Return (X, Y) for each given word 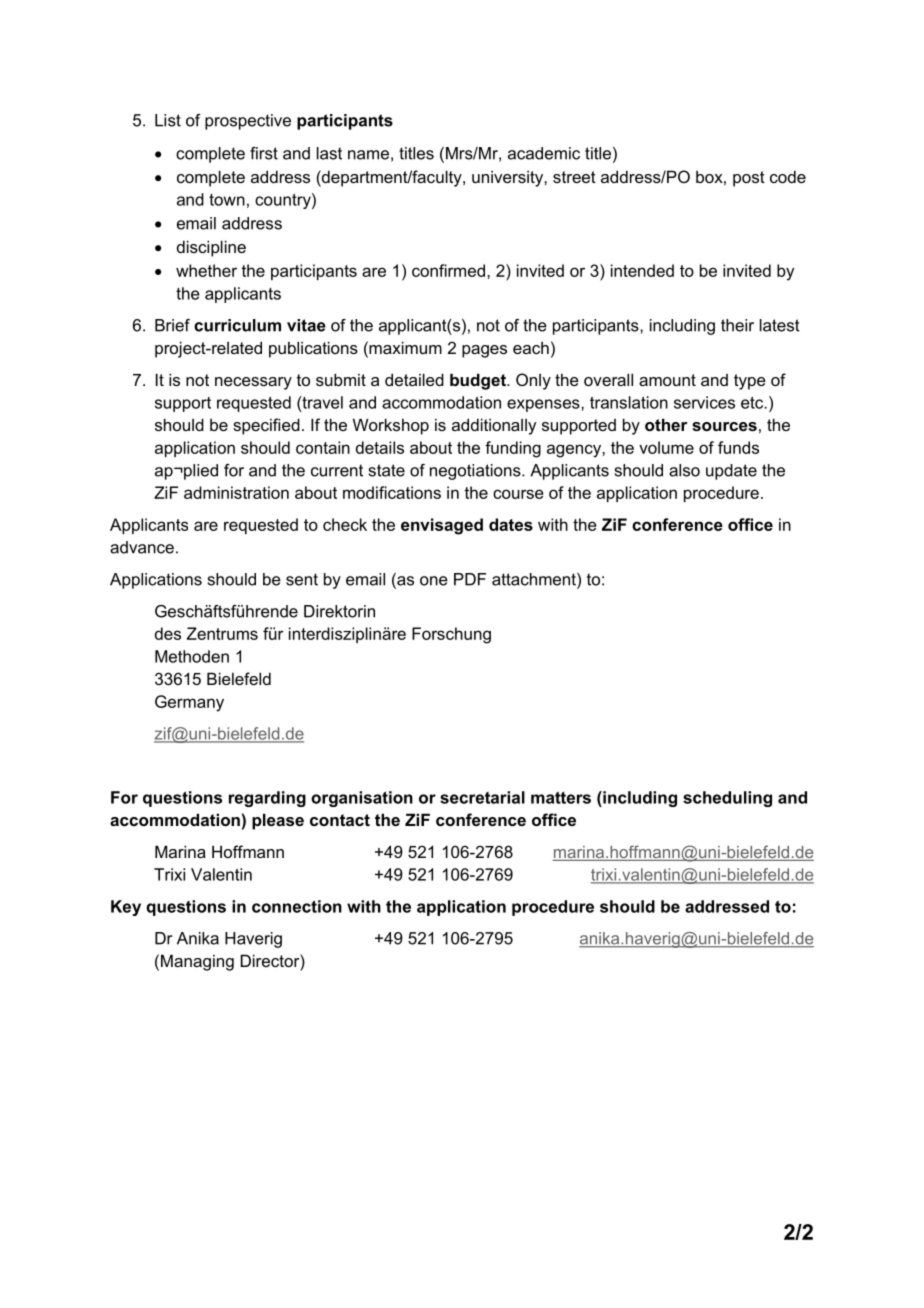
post (749, 179)
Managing (197, 962)
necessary (253, 383)
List (168, 120)
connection (297, 906)
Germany (189, 703)
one (434, 581)
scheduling (727, 799)
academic (544, 153)
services (704, 402)
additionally (494, 426)
